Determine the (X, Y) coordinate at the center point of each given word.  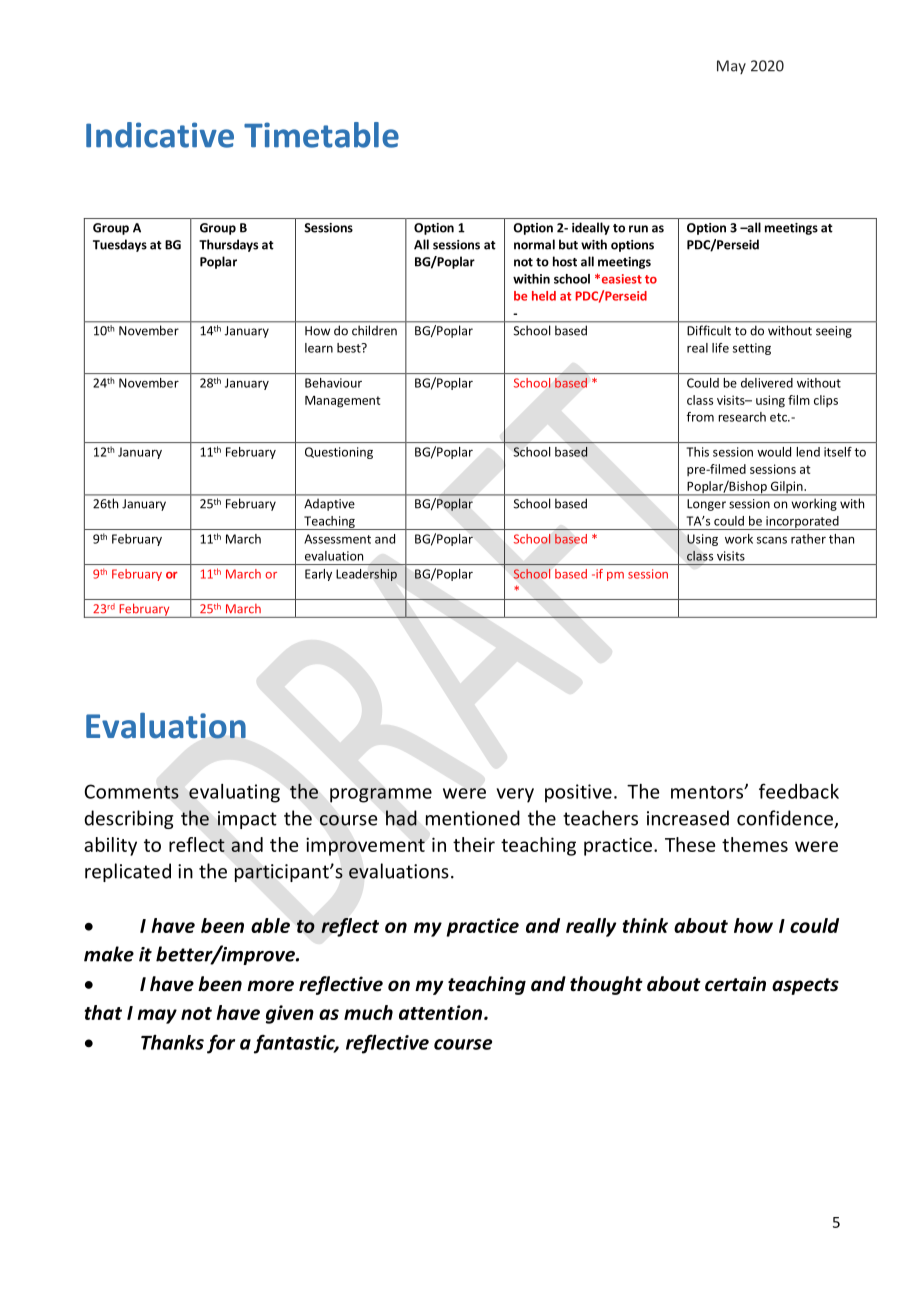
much (368, 1012)
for (221, 1044)
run (638, 229)
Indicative (160, 135)
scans (772, 540)
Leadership (367, 575)
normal (534, 244)
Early (318, 575)
